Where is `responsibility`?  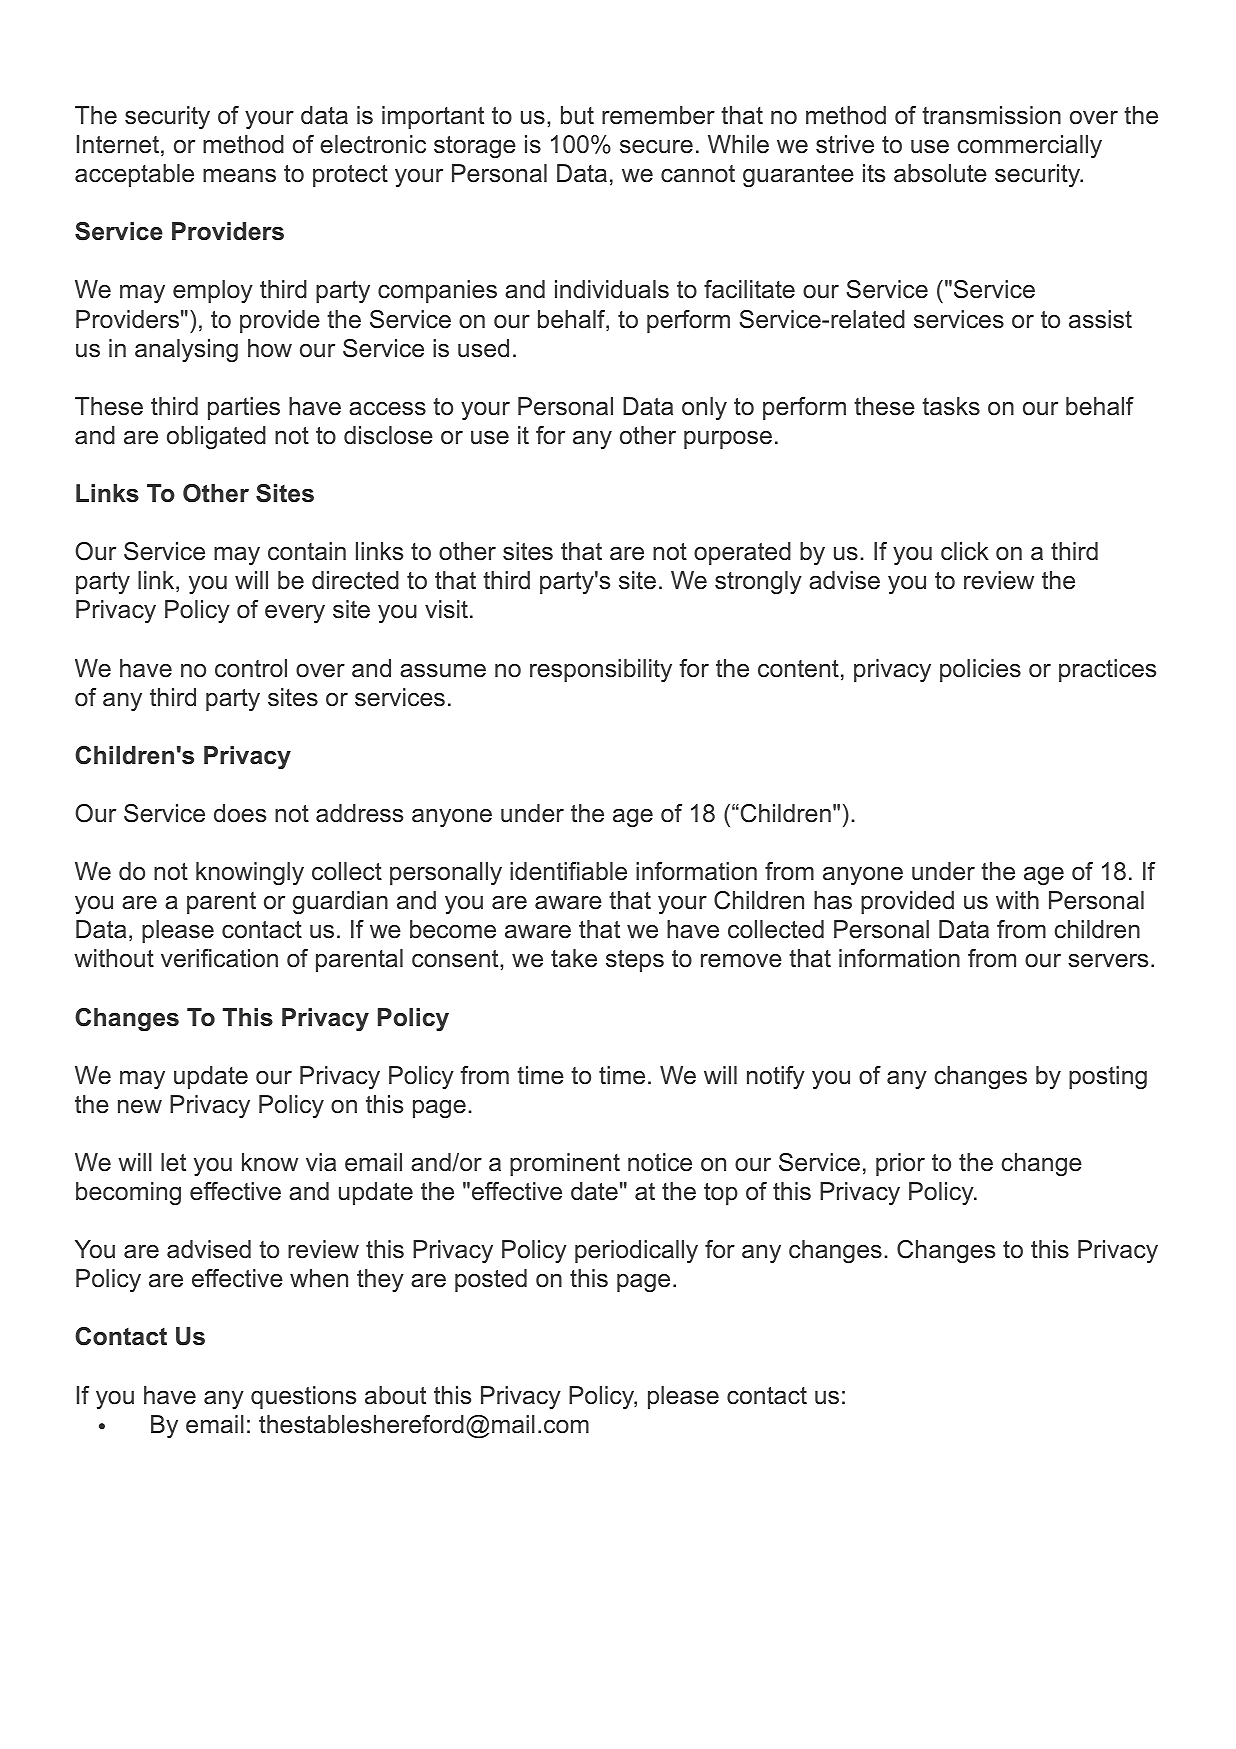
responsibility is located at coordinates (601, 670).
